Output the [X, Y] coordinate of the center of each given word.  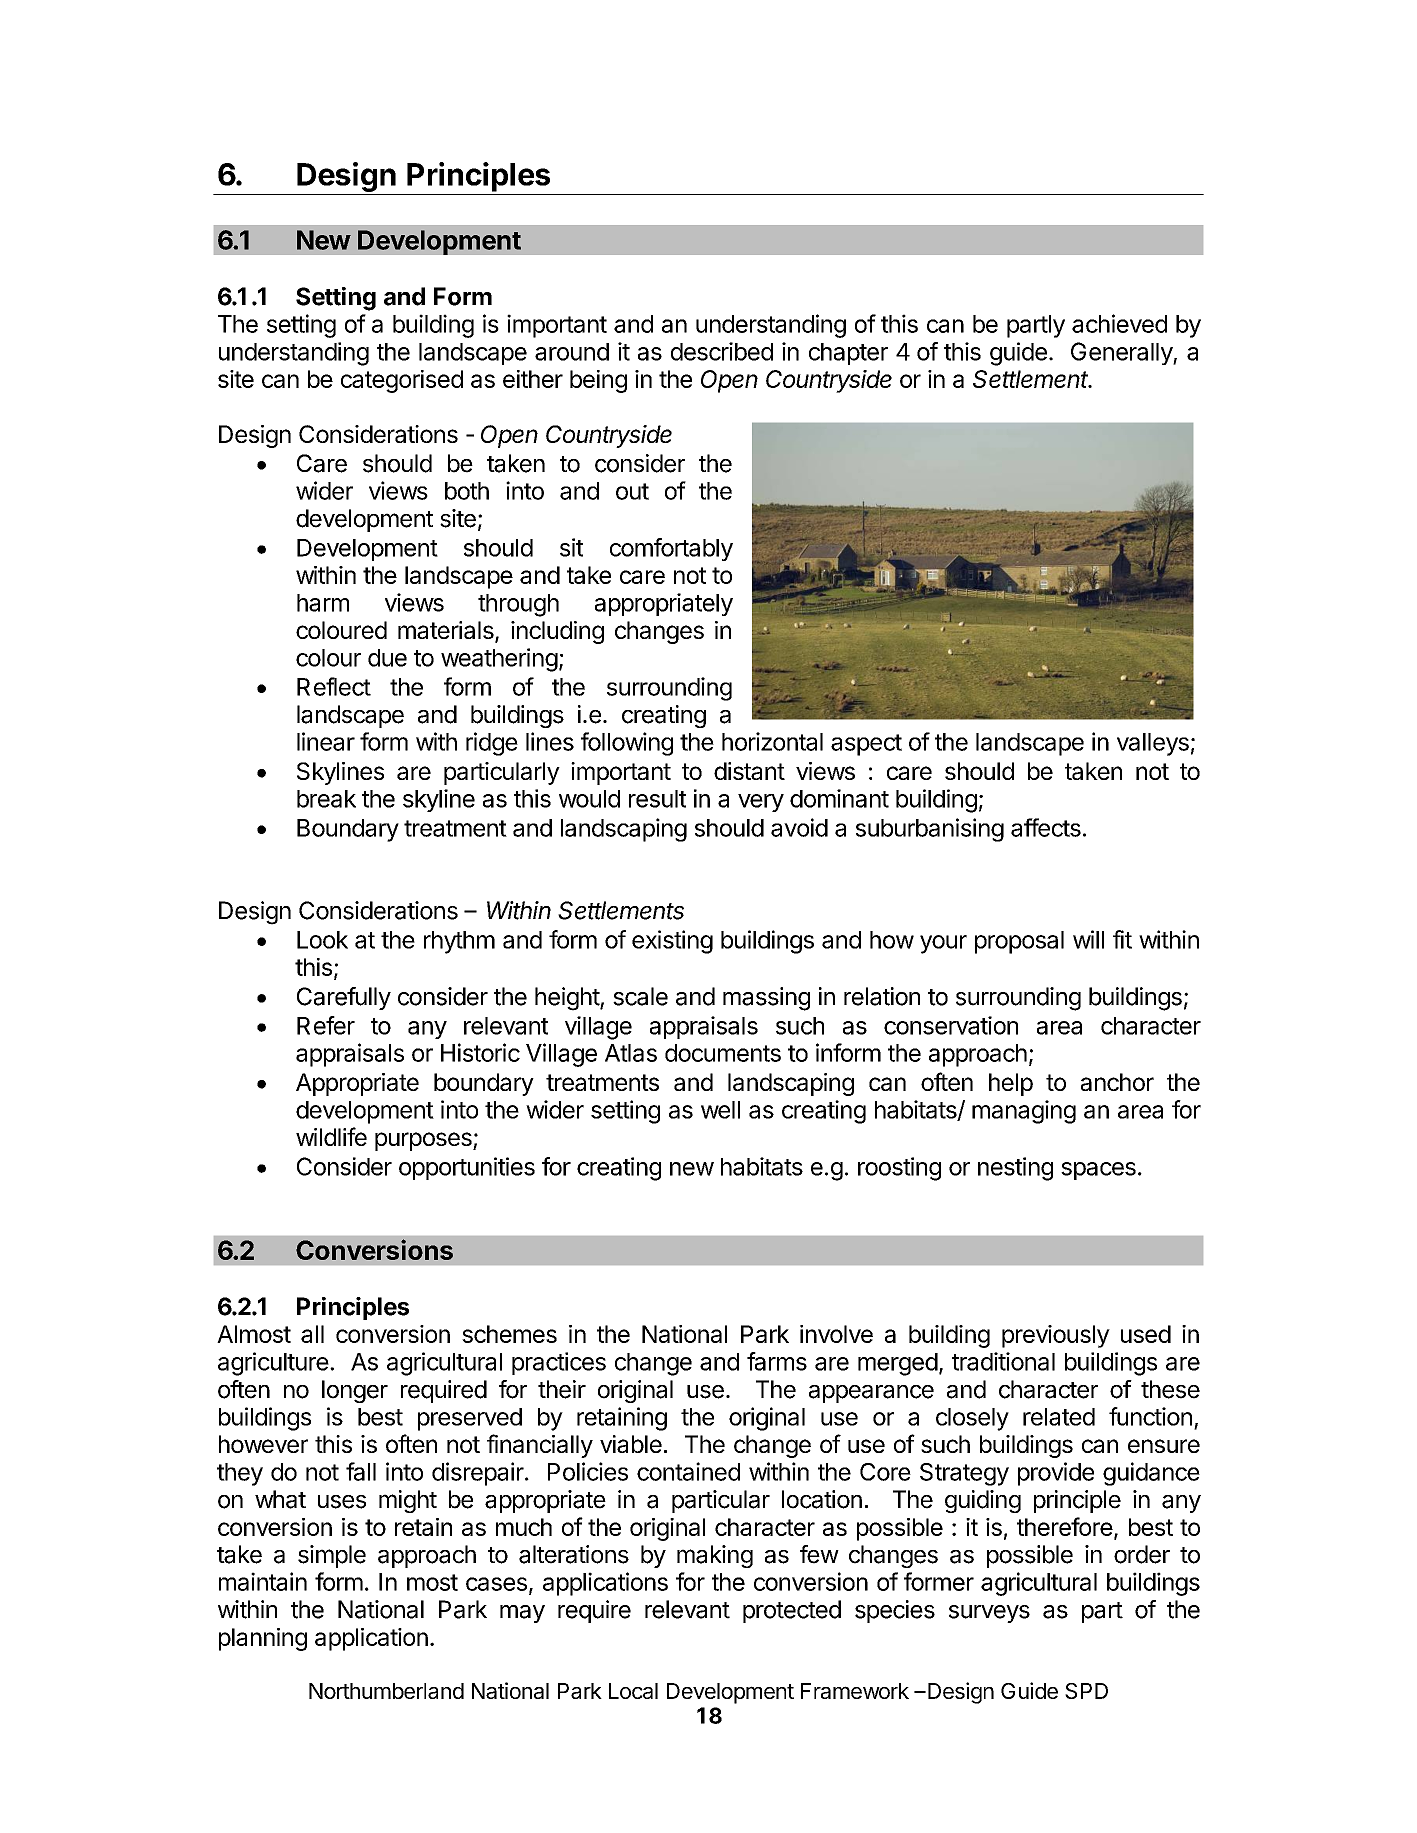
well [720, 1110]
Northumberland [386, 1691]
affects [1046, 827]
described [722, 351]
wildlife [331, 1136]
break [326, 799]
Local [633, 1691]
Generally [1122, 353]
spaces [1098, 1171]
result [657, 799]
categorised [402, 381]
